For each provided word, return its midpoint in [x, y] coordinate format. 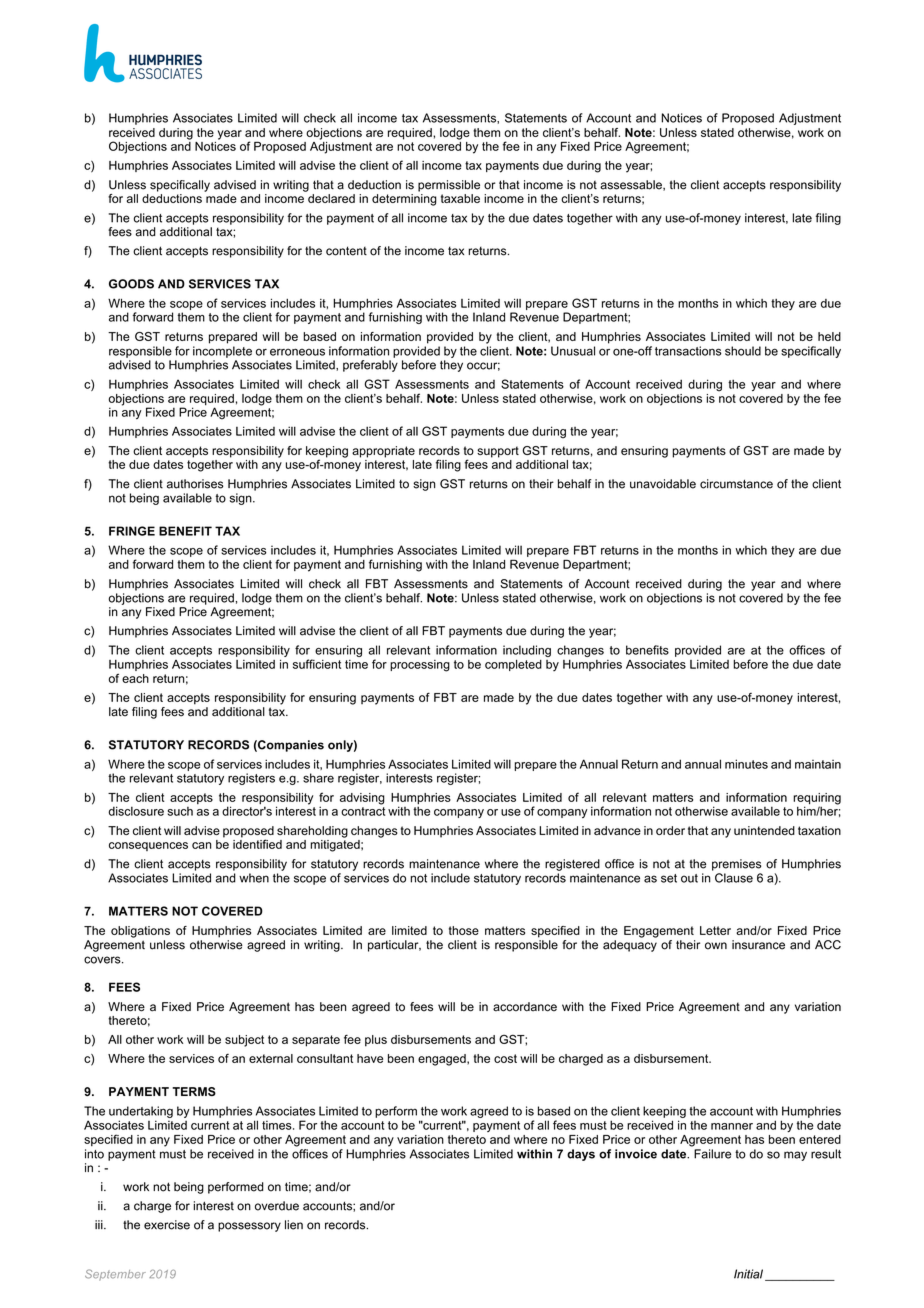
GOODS [131, 284]
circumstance [736, 484]
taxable [460, 198]
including [527, 651]
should [743, 351]
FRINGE [132, 531]
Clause [734, 878]
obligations [140, 932]
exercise [167, 1225]
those [464, 930]
